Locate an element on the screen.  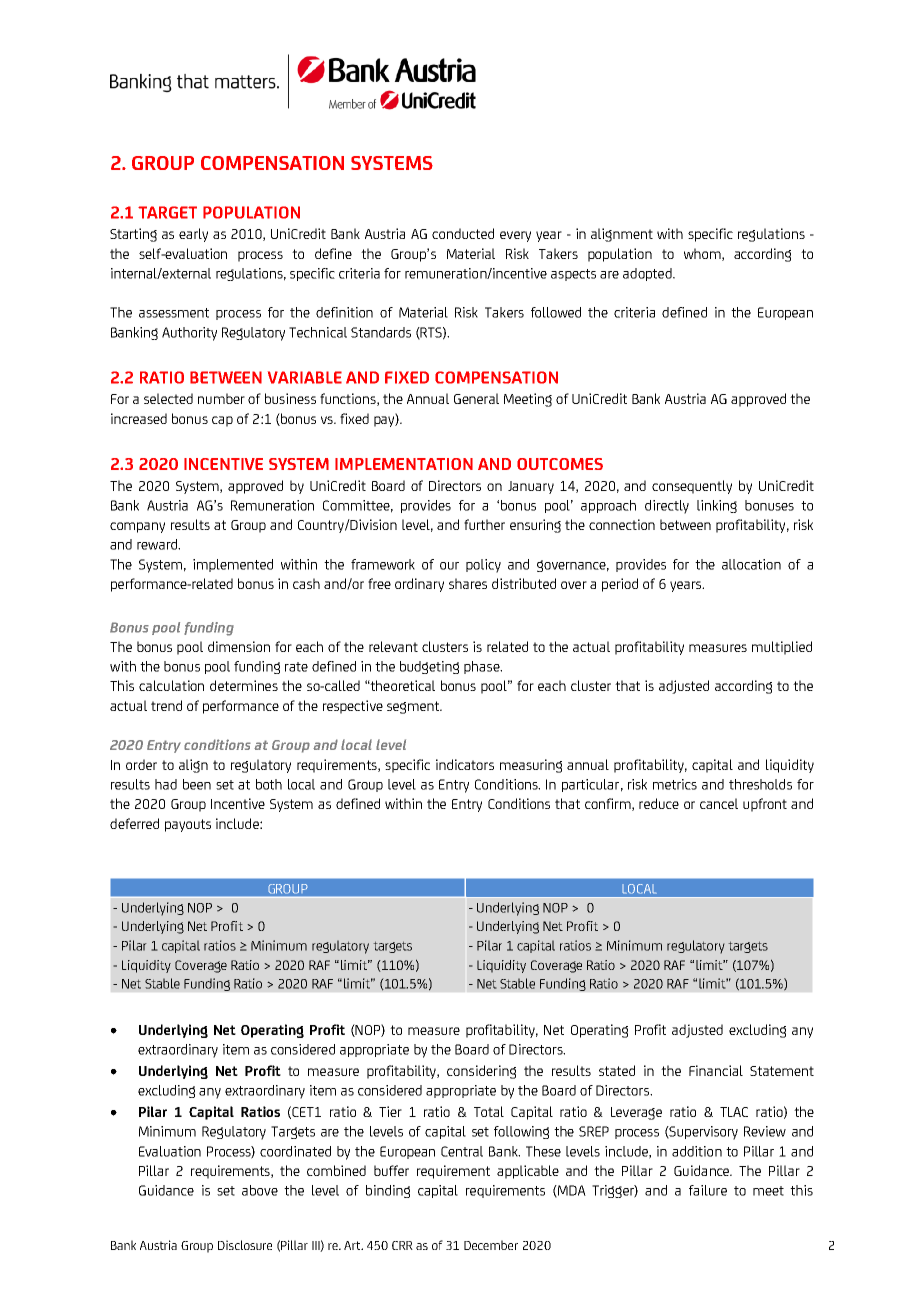
December is located at coordinates (491, 1245).
